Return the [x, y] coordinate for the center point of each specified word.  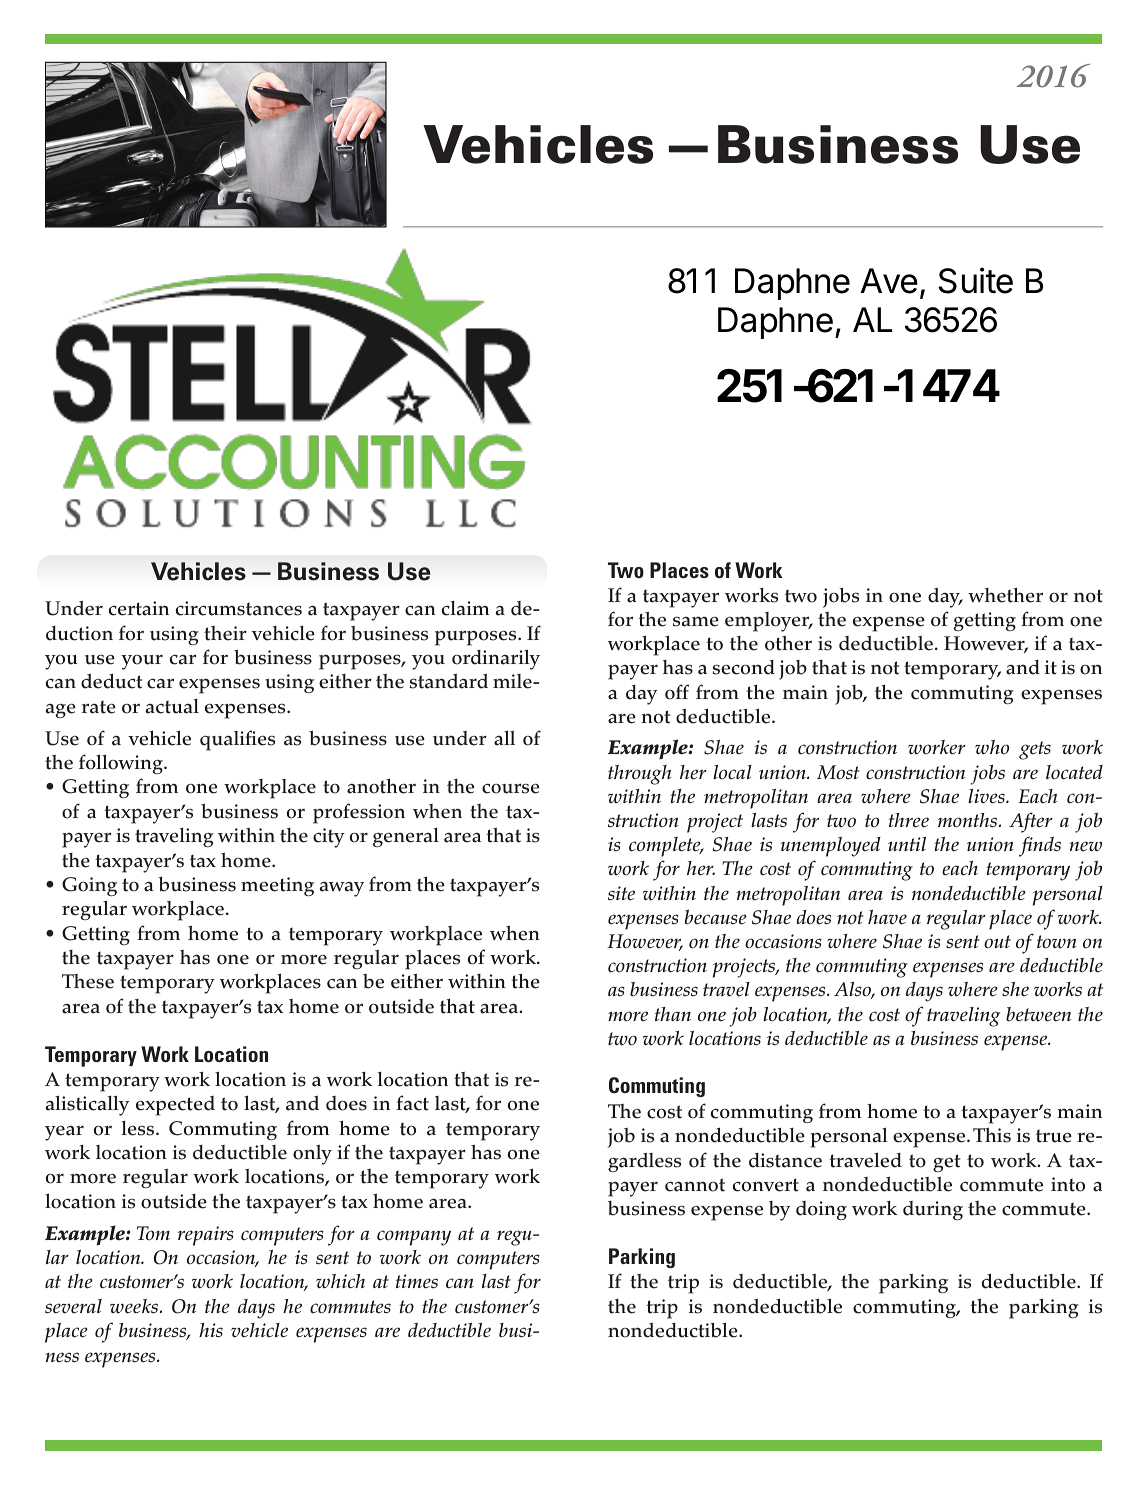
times [417, 1281]
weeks [135, 1306]
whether [1005, 595]
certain [139, 608]
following [122, 764]
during [933, 1210]
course [510, 788]
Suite [975, 280]
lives [987, 796]
